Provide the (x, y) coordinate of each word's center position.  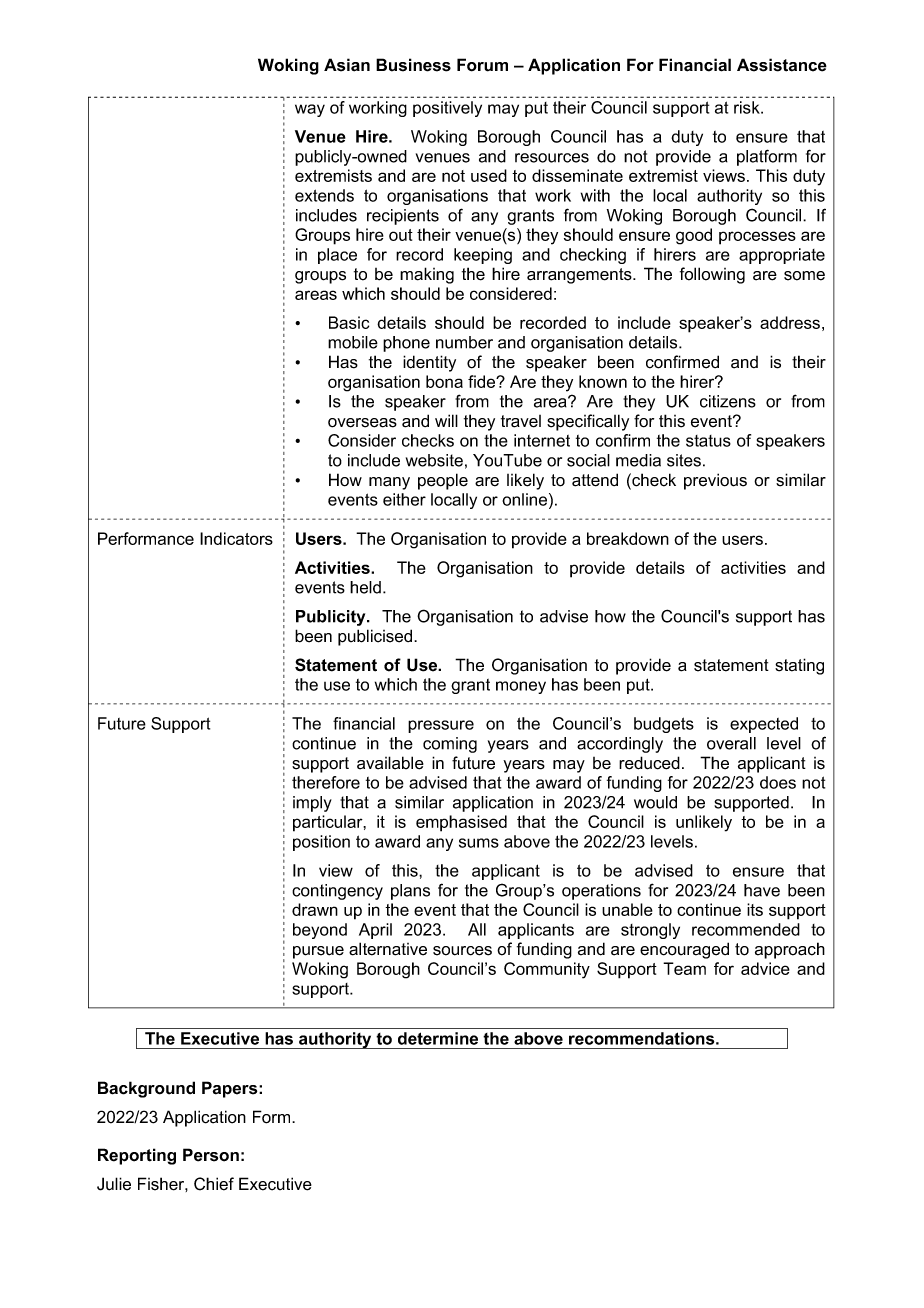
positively (447, 109)
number (464, 342)
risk (748, 107)
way (310, 110)
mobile (353, 342)
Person (211, 1155)
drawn (315, 909)
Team (684, 968)
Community (547, 970)
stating (799, 666)
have (762, 890)
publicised (376, 637)
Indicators (236, 538)
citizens (728, 401)
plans (410, 892)
